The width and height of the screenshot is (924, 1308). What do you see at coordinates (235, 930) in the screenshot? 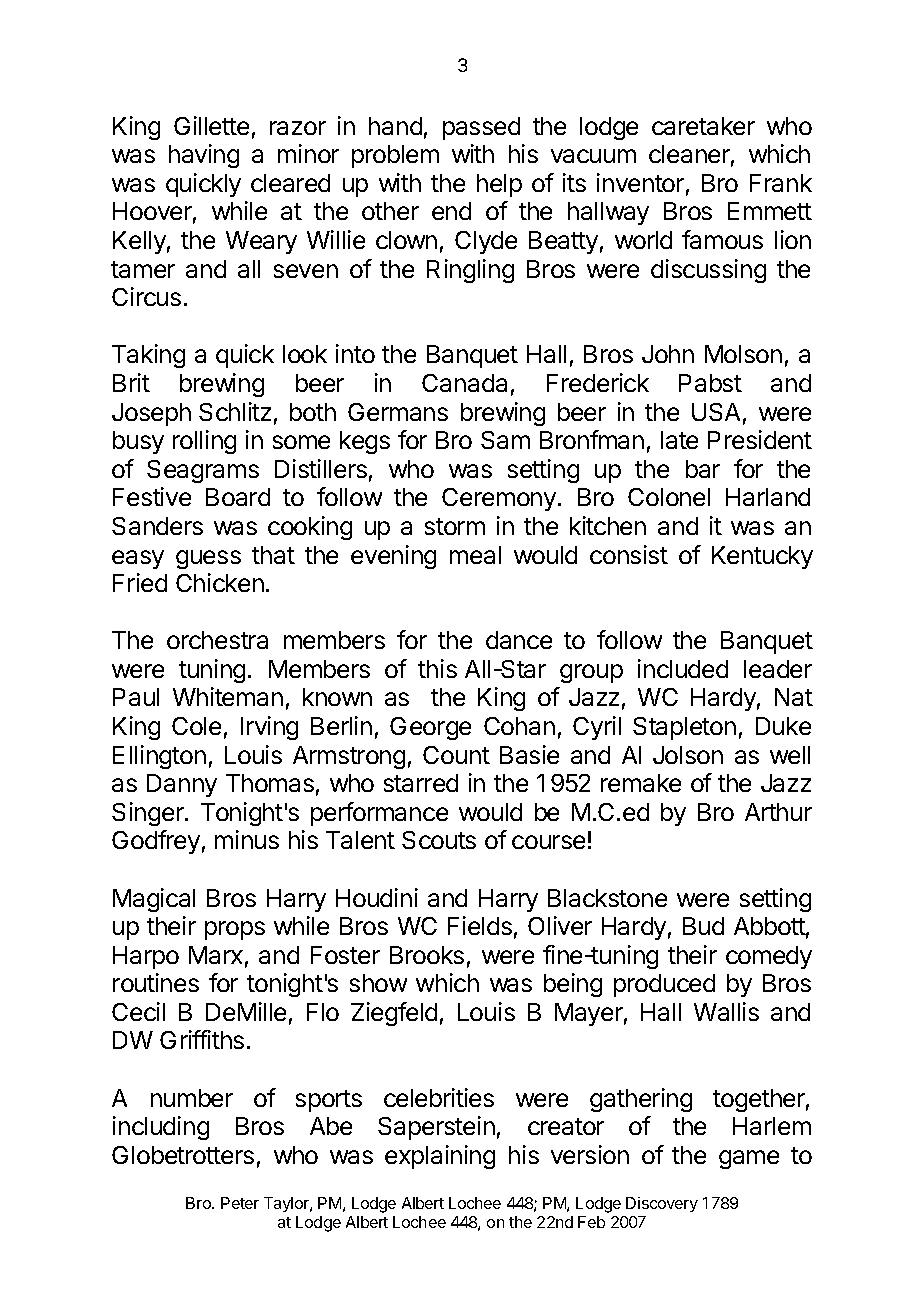
I see `props` at bounding box center [235, 930].
